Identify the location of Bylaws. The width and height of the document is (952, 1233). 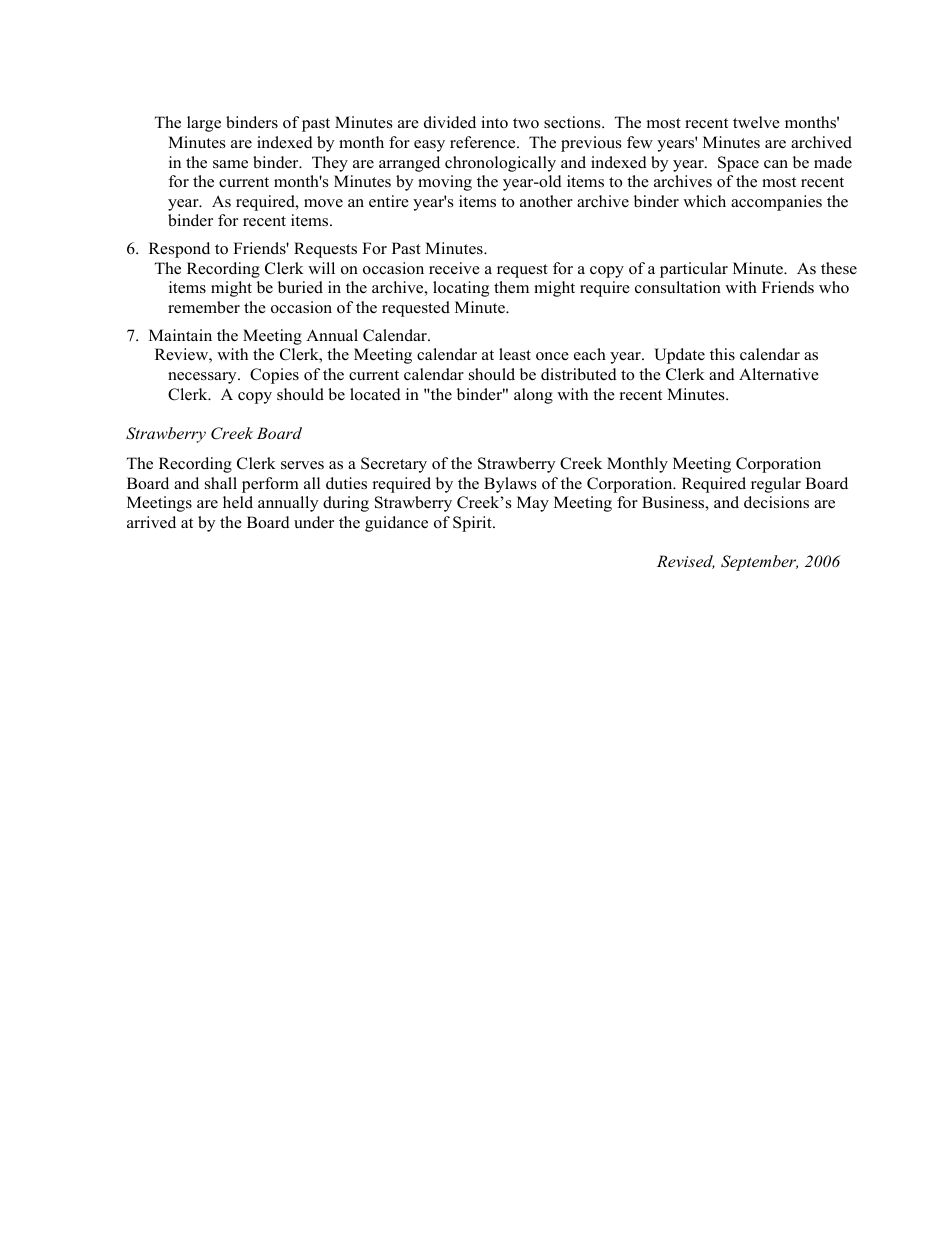
(510, 485).
